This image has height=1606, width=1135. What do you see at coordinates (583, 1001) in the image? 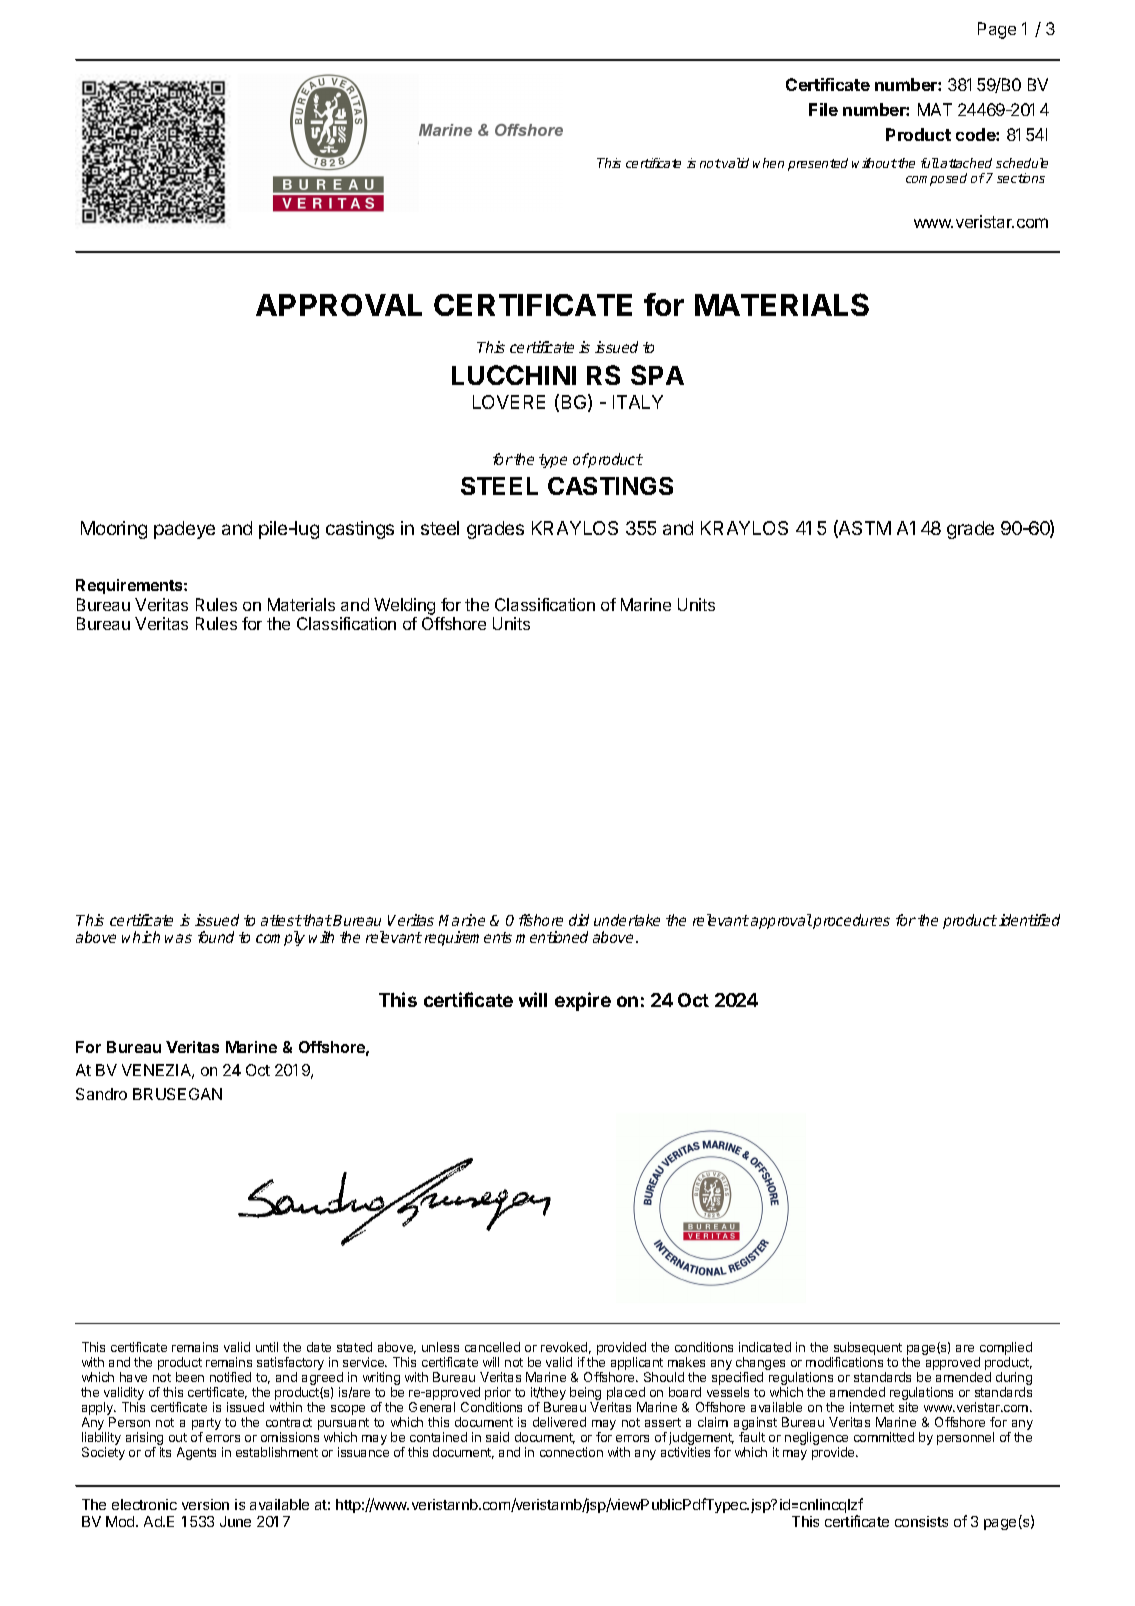
I see `expire` at bounding box center [583, 1001].
